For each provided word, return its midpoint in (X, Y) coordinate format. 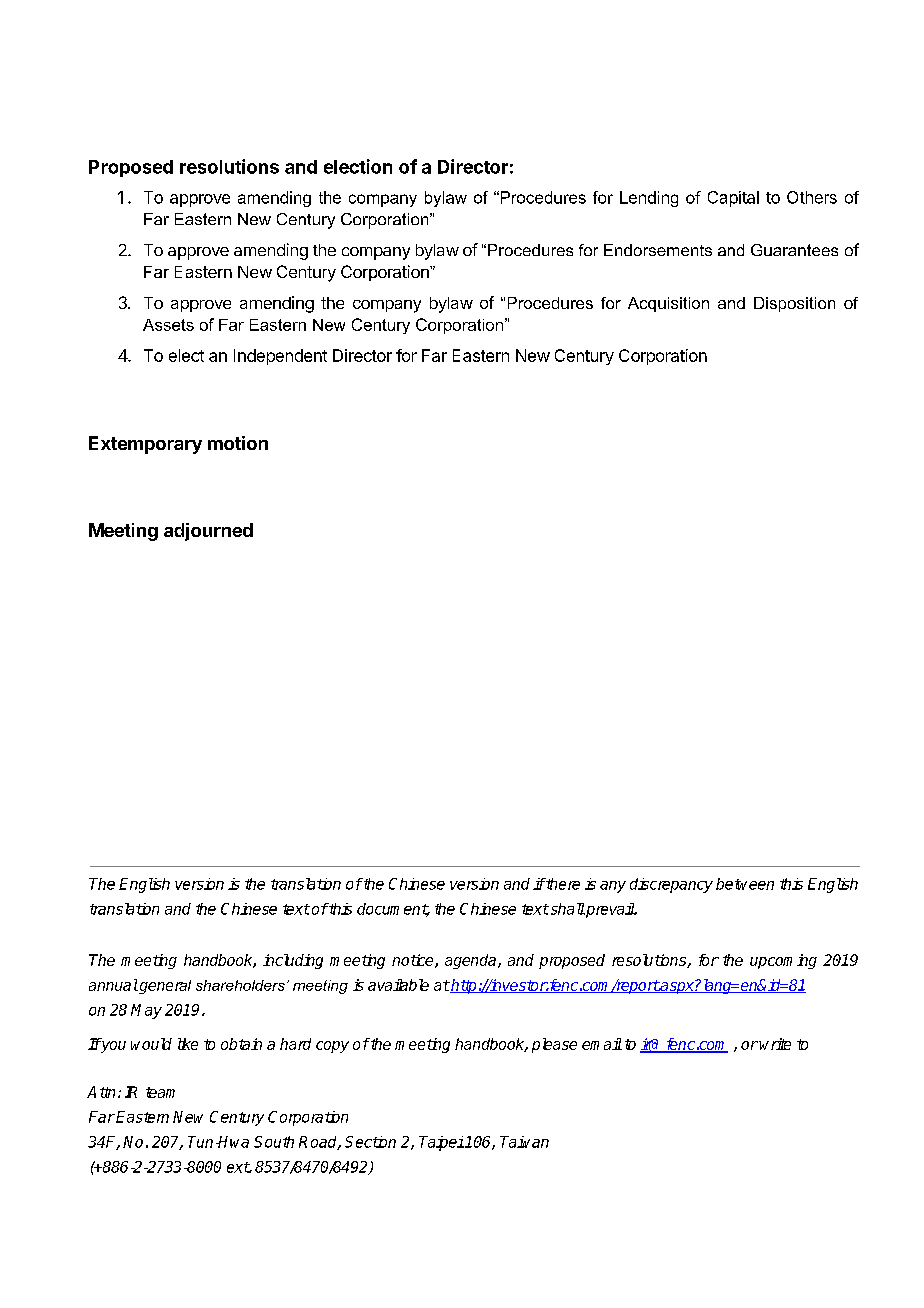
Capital (733, 199)
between (745, 884)
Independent (280, 357)
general (164, 987)
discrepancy (671, 885)
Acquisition (668, 304)
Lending (649, 199)
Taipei (441, 1143)
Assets (168, 325)
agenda (472, 961)
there (562, 884)
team (160, 1092)
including (293, 961)
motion (238, 443)
